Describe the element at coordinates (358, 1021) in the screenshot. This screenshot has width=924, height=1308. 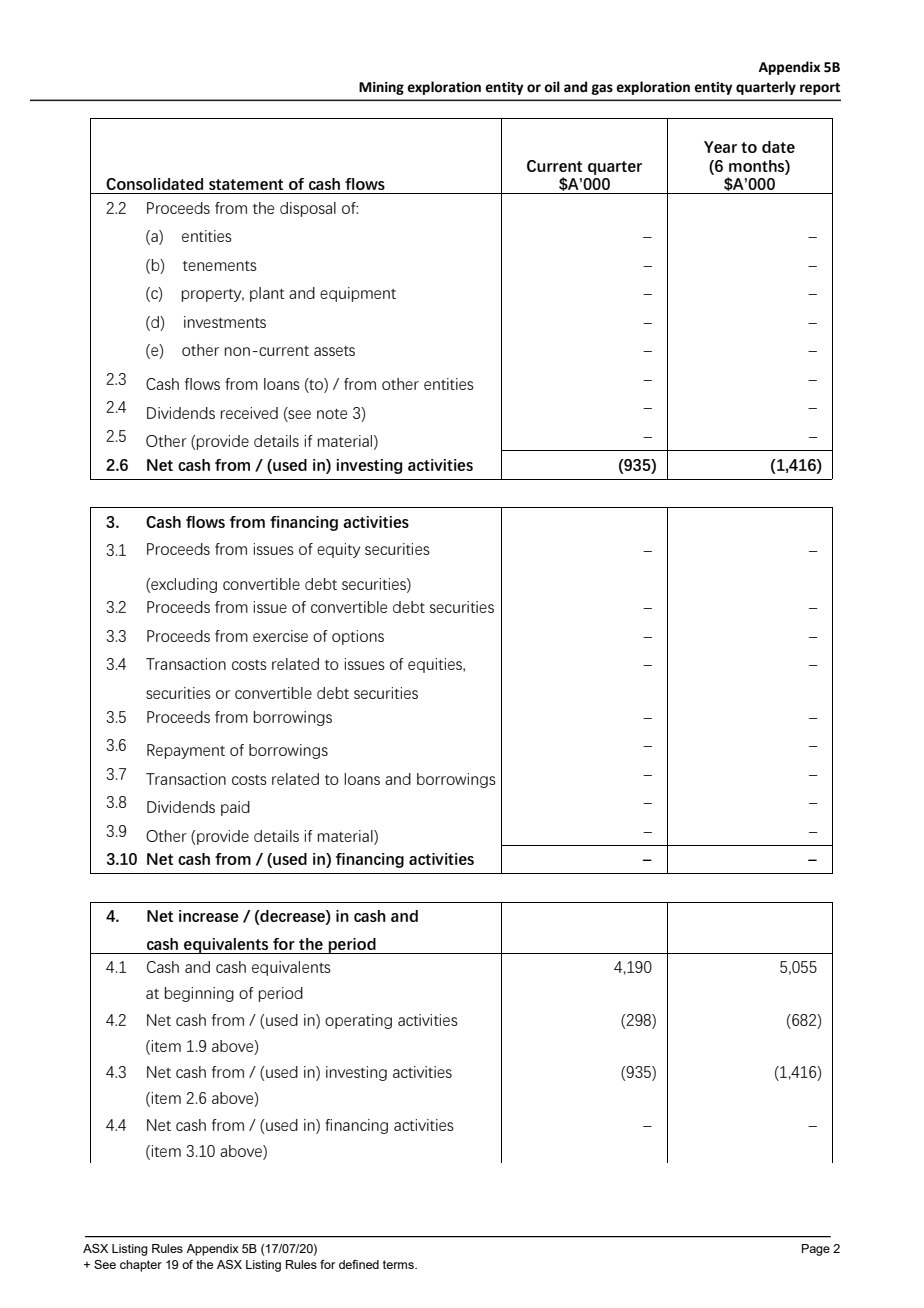
I see `operating` at that location.
